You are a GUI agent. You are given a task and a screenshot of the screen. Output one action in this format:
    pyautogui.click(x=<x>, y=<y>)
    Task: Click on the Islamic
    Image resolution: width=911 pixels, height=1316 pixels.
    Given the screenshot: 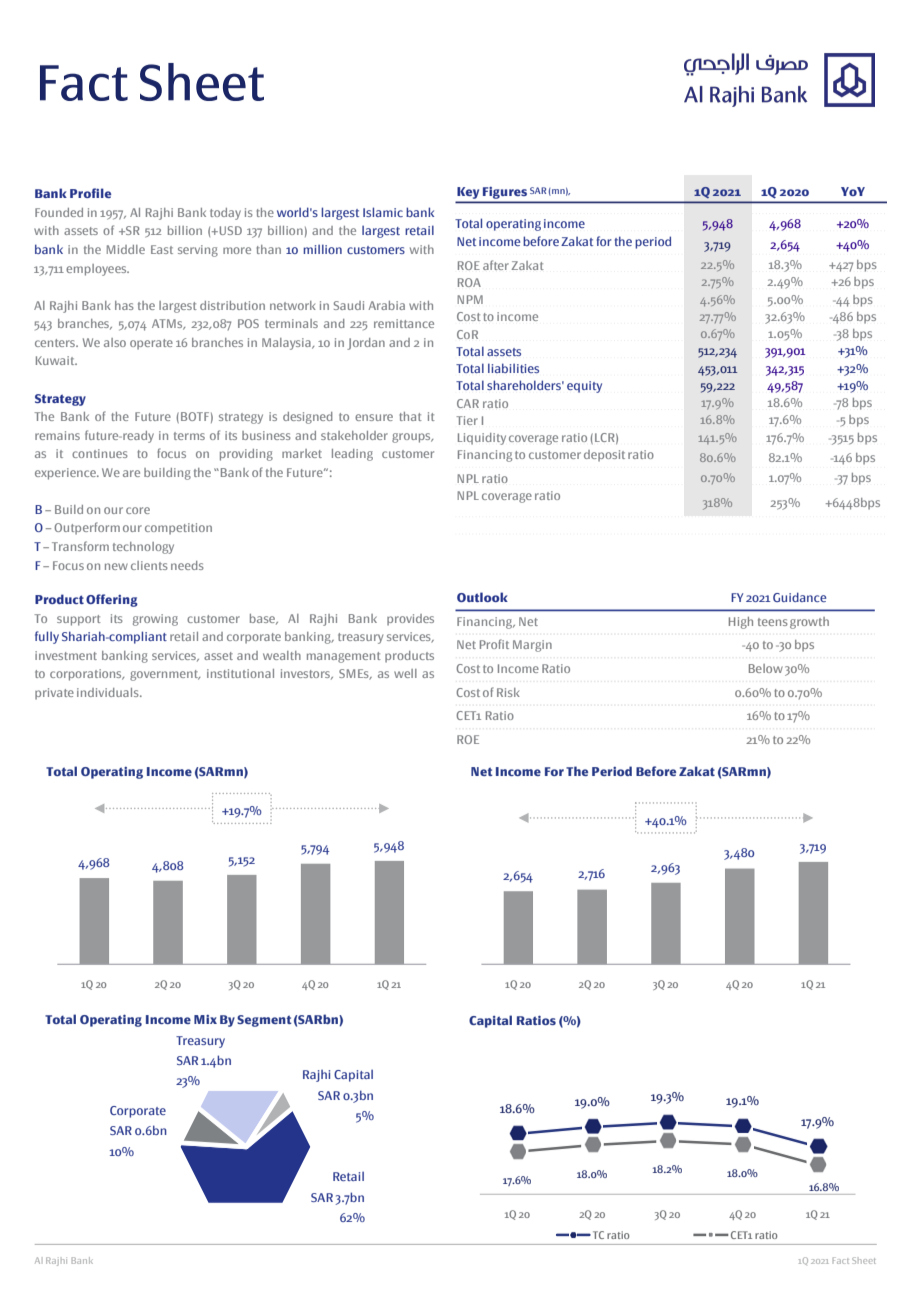 What is the action you would take?
    pyautogui.click(x=383, y=212)
